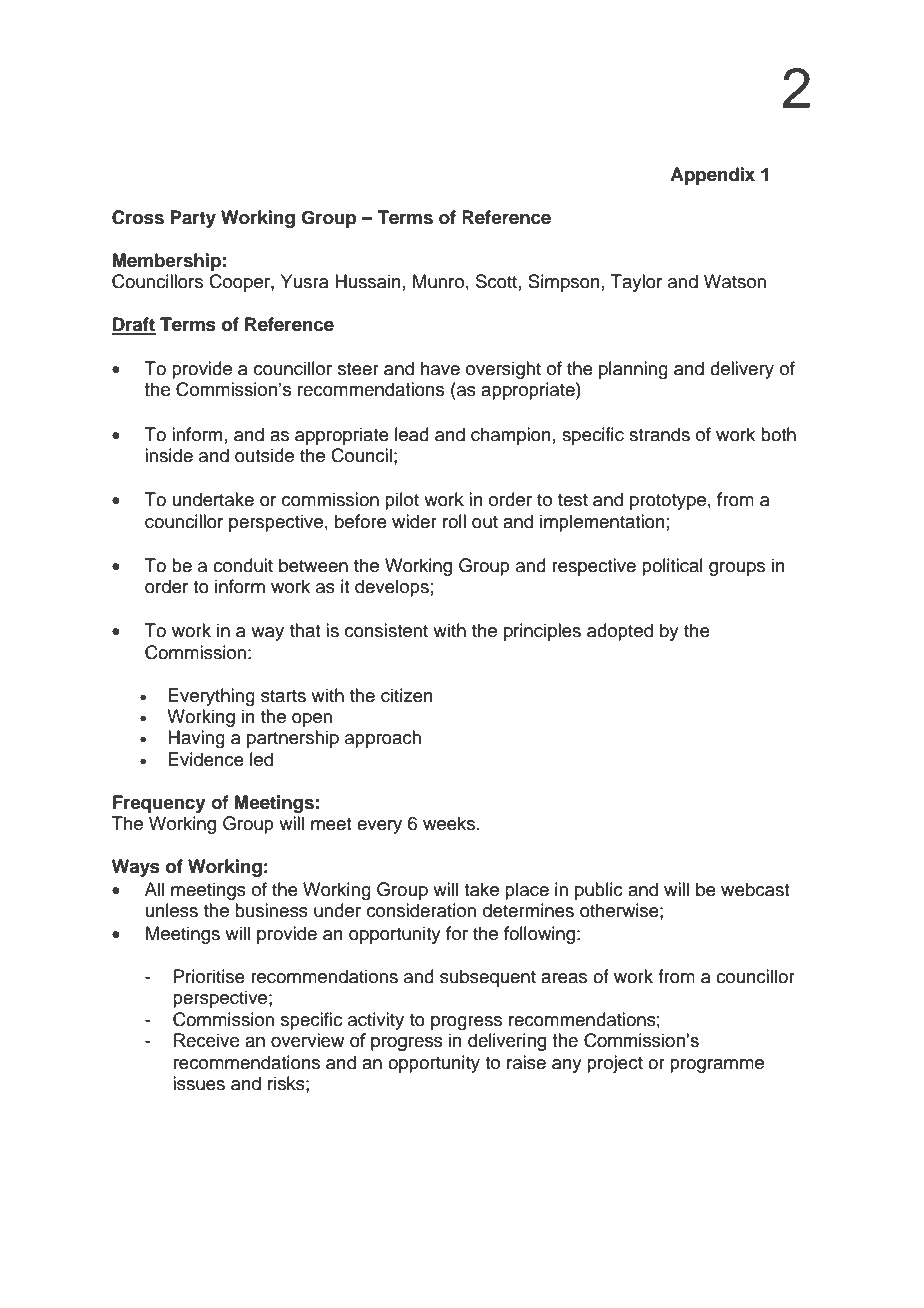  I want to click on that, so click(305, 630).
